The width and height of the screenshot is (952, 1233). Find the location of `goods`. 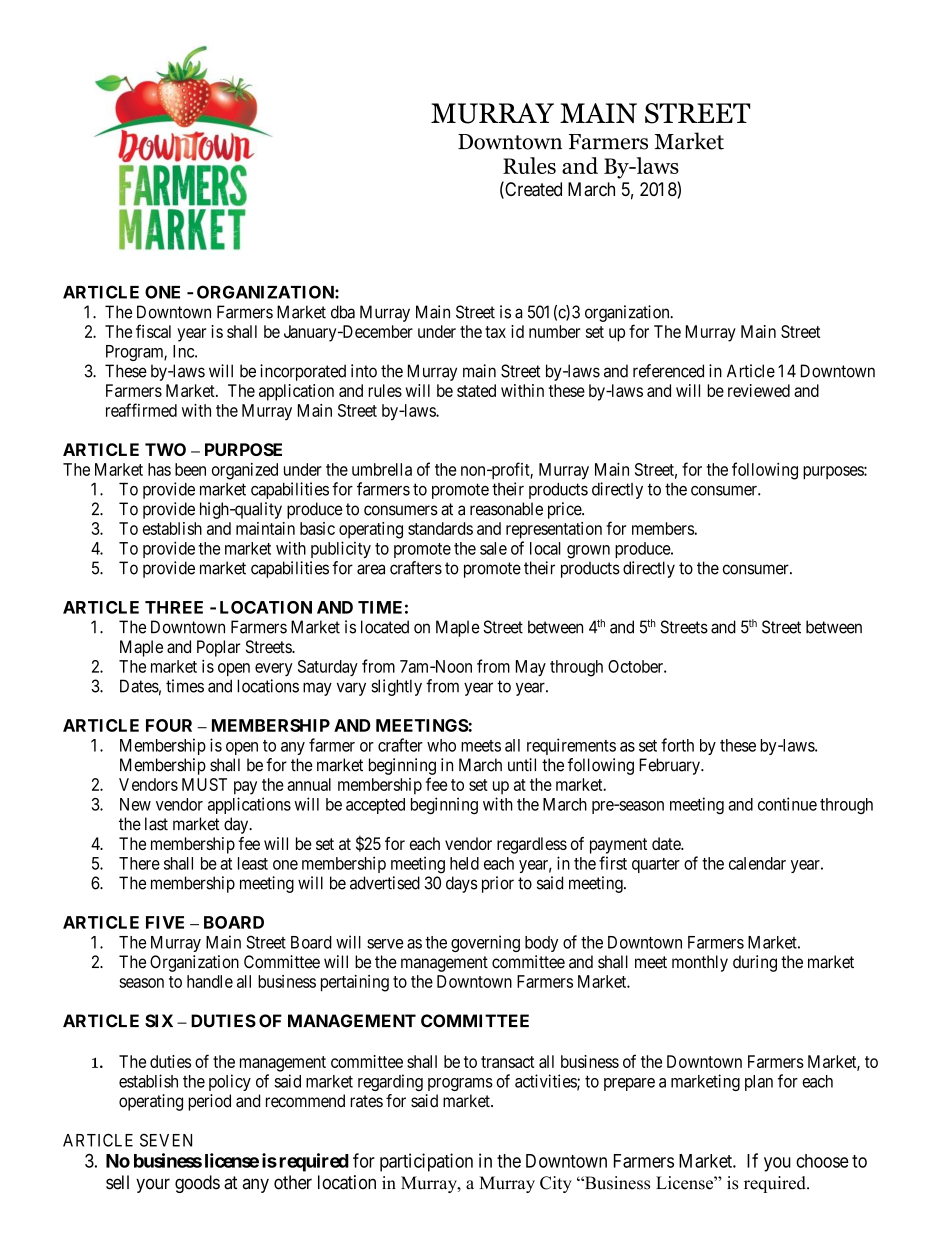

goods is located at coordinates (197, 1184).
